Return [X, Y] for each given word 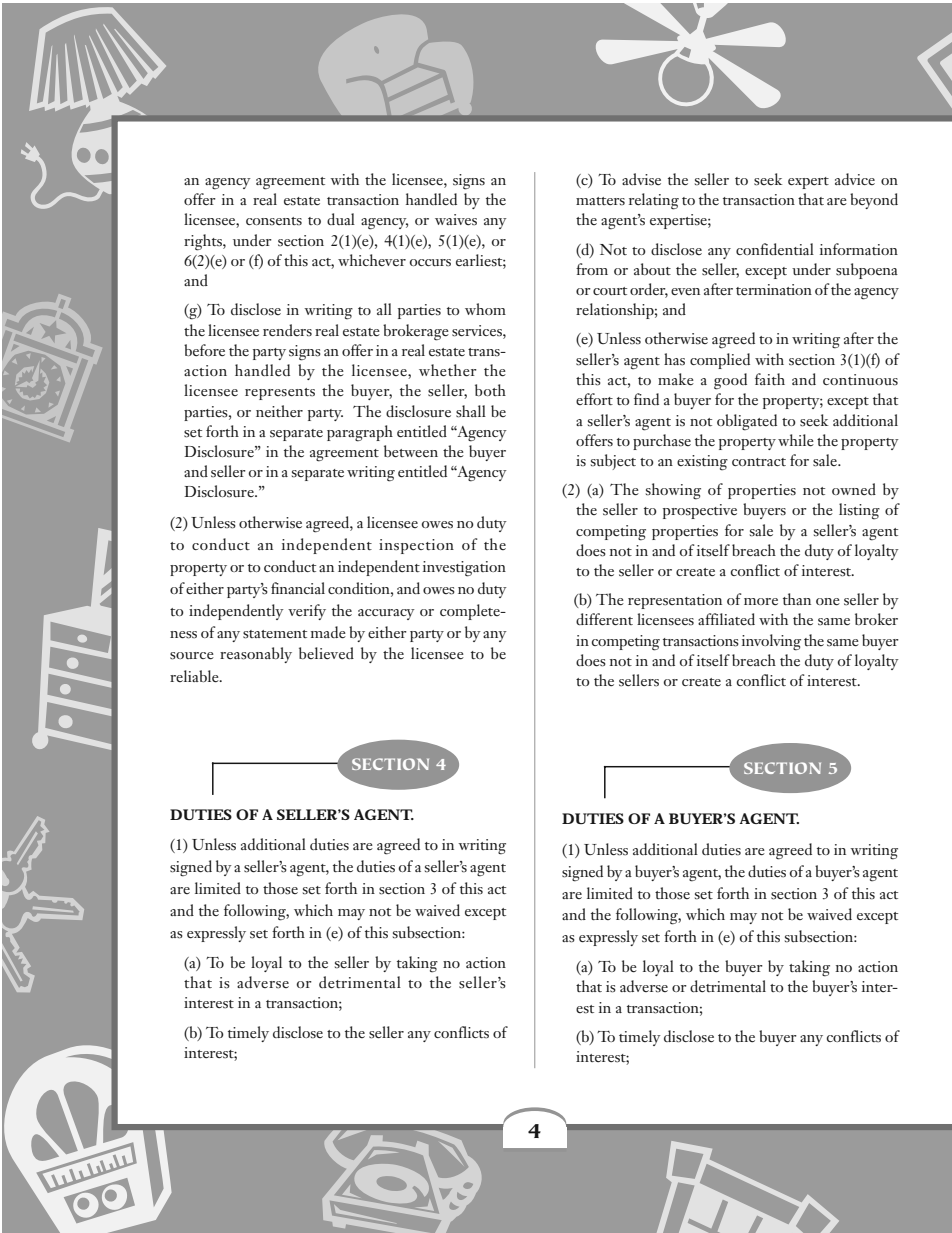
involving [771, 642]
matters [600, 201]
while [796, 440]
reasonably [256, 655]
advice [855, 179]
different [604, 619]
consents [274, 221]
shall [471, 411]
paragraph [360, 433]
